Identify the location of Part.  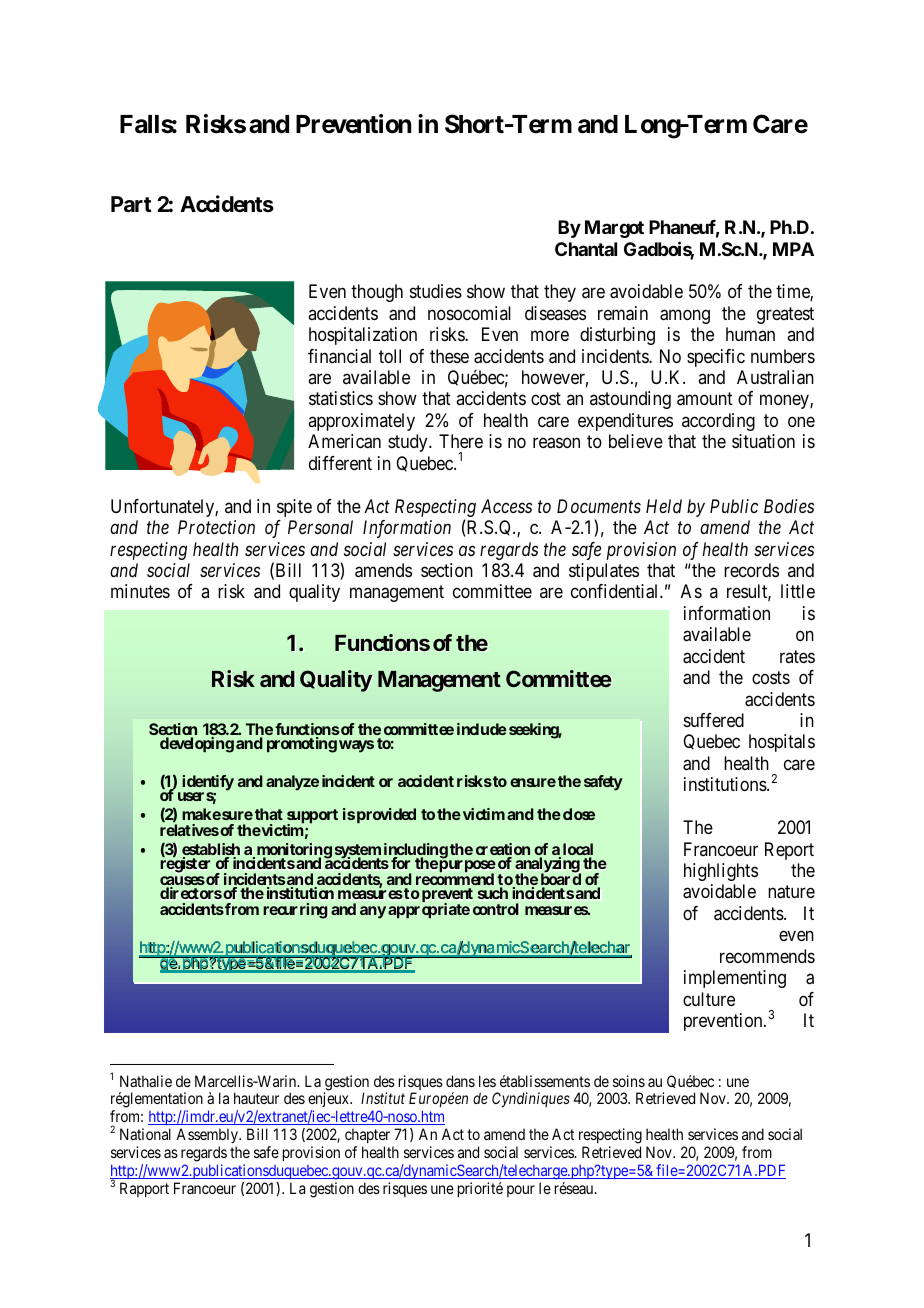
(131, 204).
